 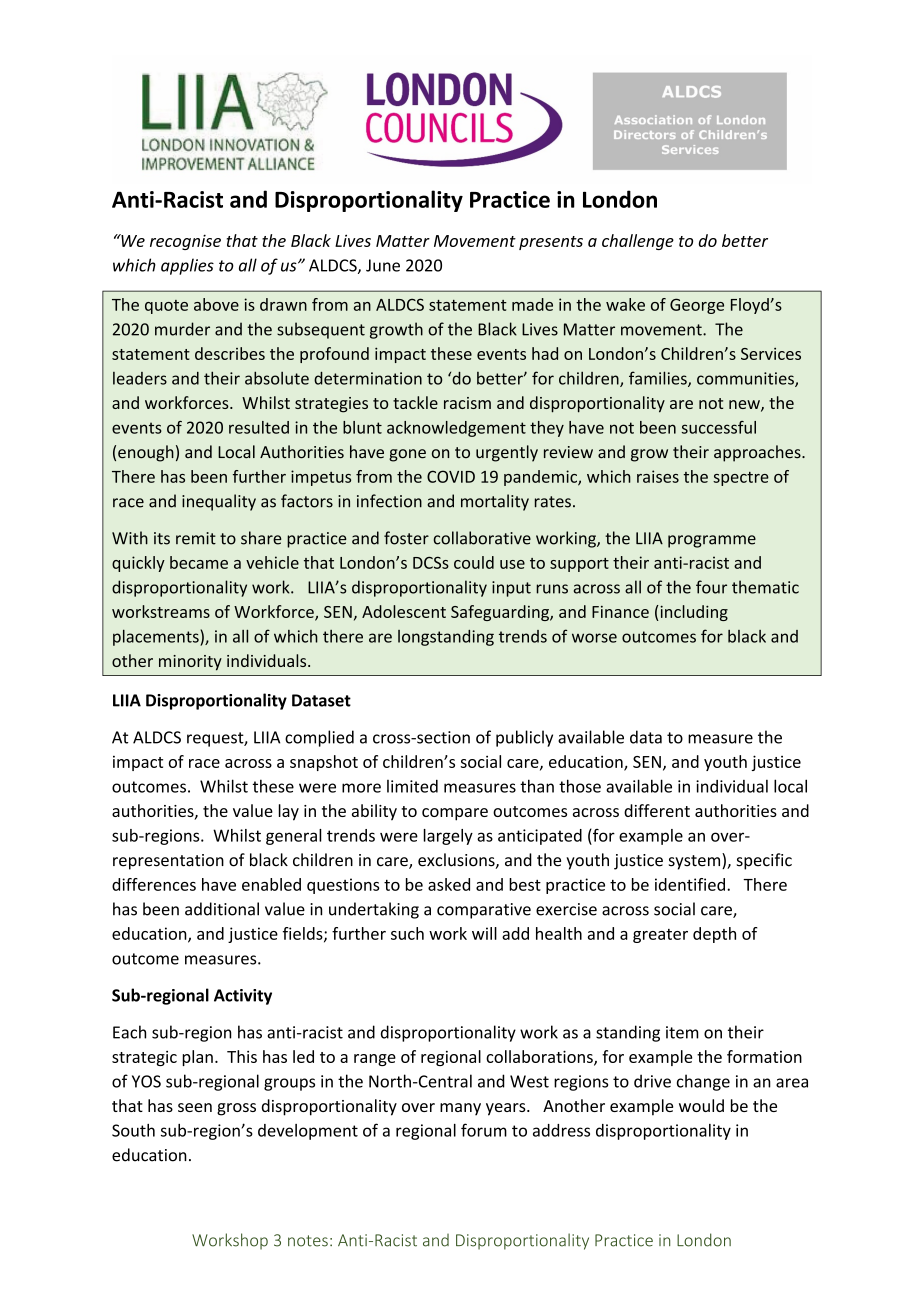 I want to click on will, so click(x=484, y=933).
